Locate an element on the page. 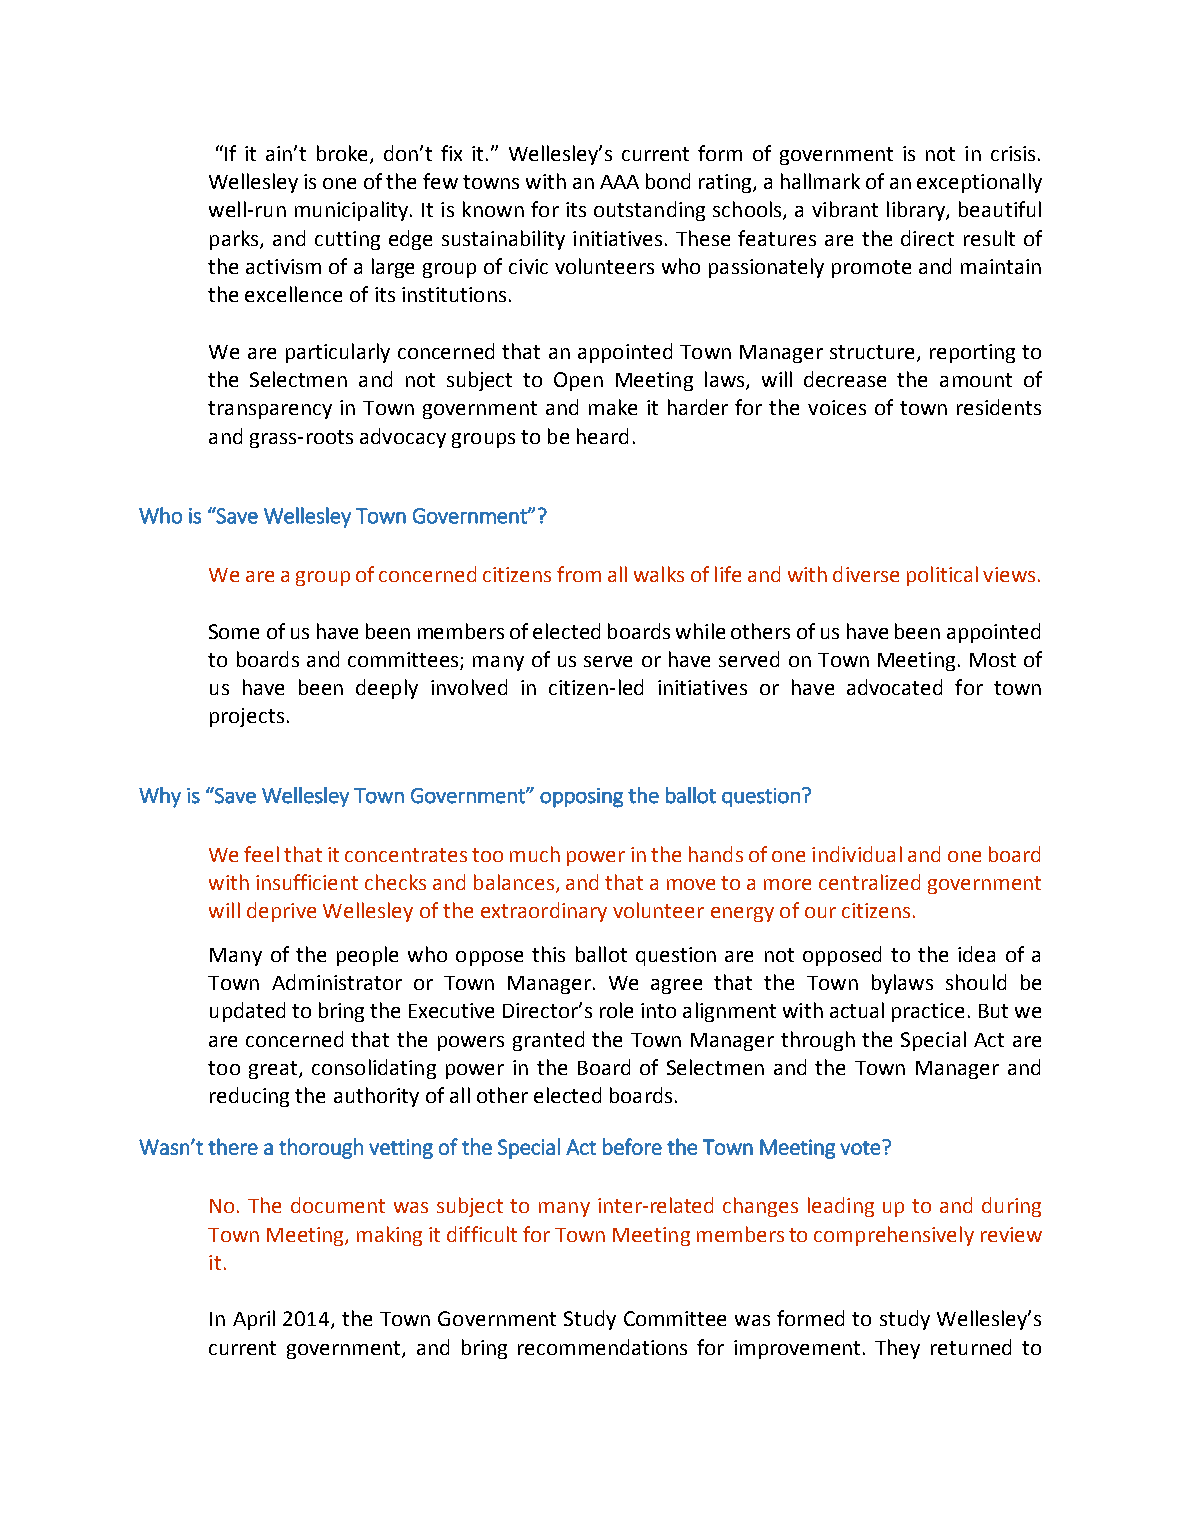  exceptionally is located at coordinates (979, 183).
